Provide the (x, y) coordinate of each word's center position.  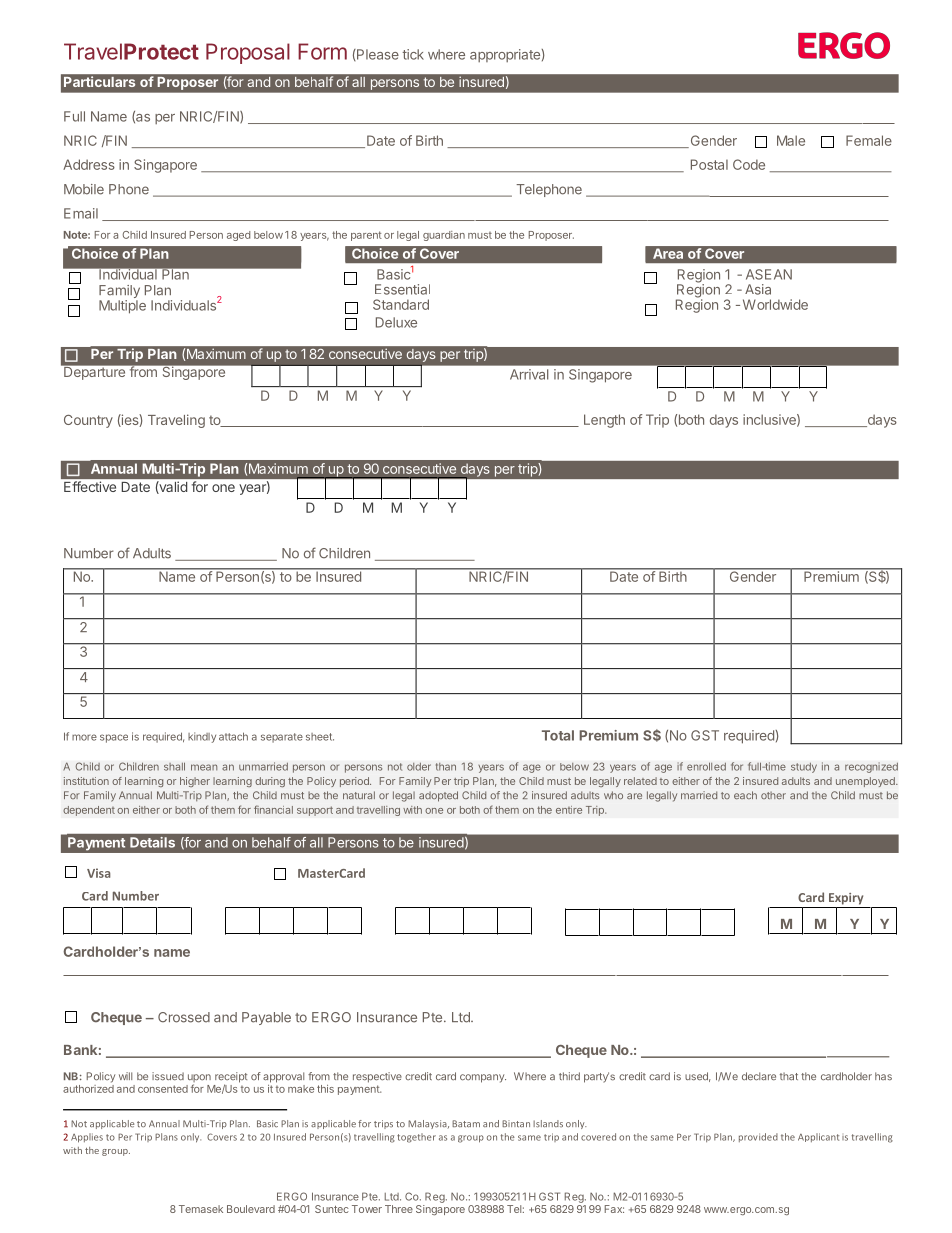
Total (558, 735)
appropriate (505, 55)
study (804, 767)
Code (749, 164)
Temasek (201, 1209)
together (416, 1138)
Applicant (818, 1137)
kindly (202, 737)
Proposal (248, 53)
